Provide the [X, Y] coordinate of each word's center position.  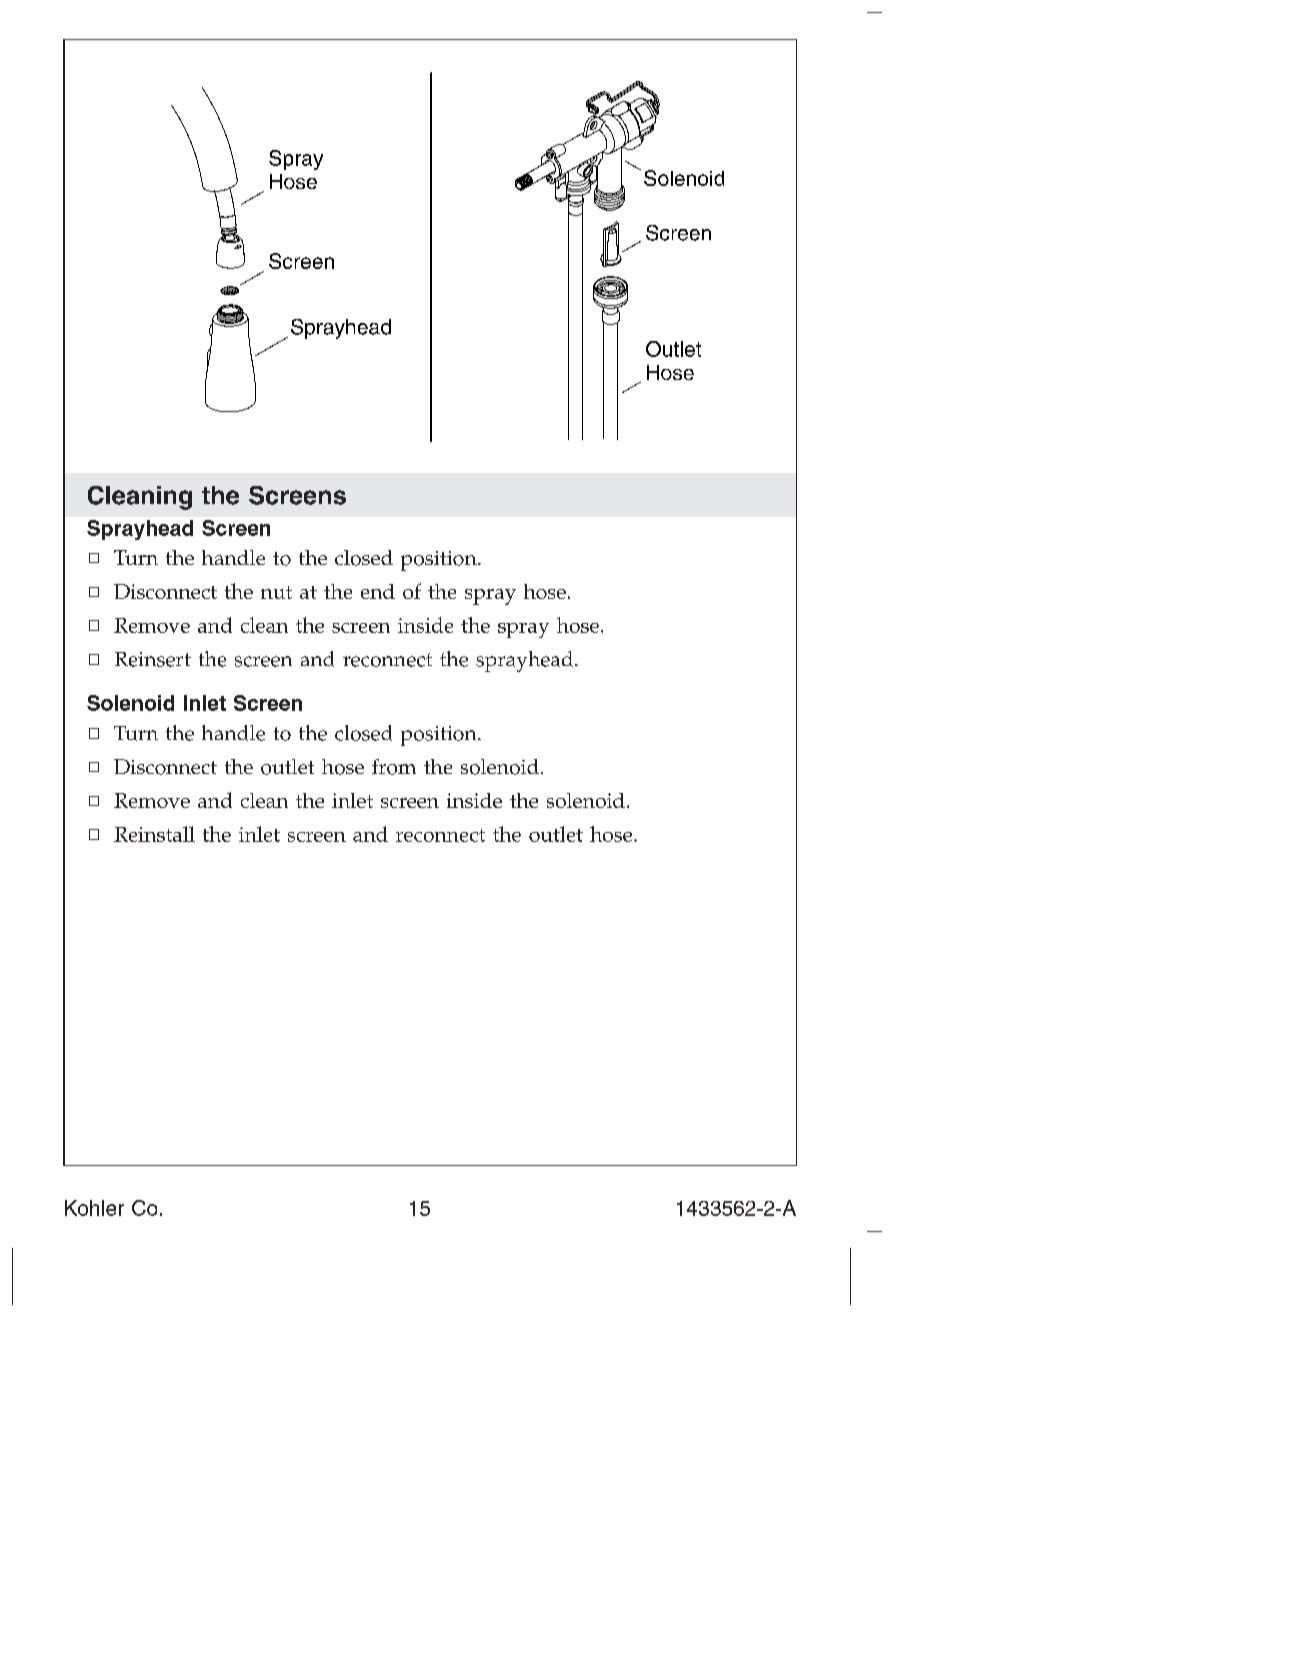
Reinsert [153, 659]
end [378, 591]
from [394, 767]
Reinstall [154, 834]
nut [276, 592]
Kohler [94, 1208]
